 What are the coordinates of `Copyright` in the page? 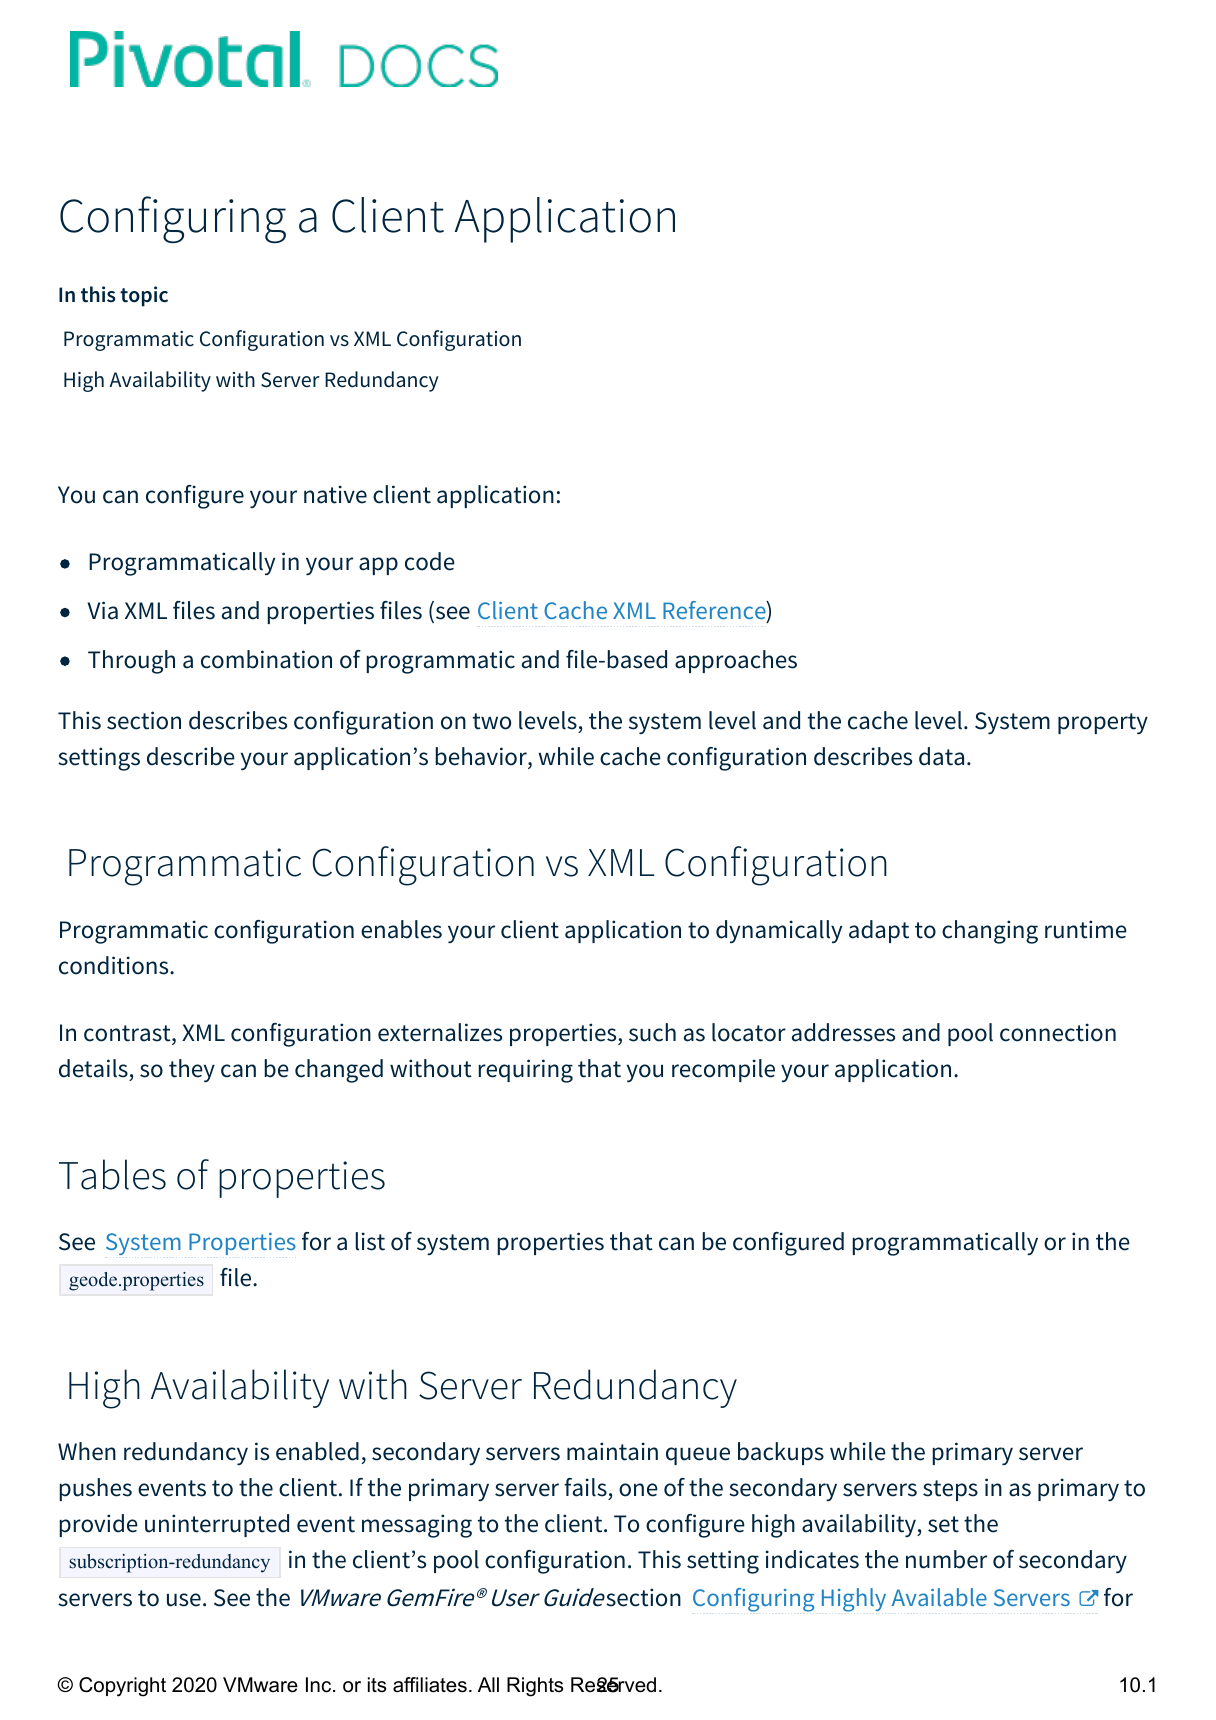 It's located at (122, 1687).
